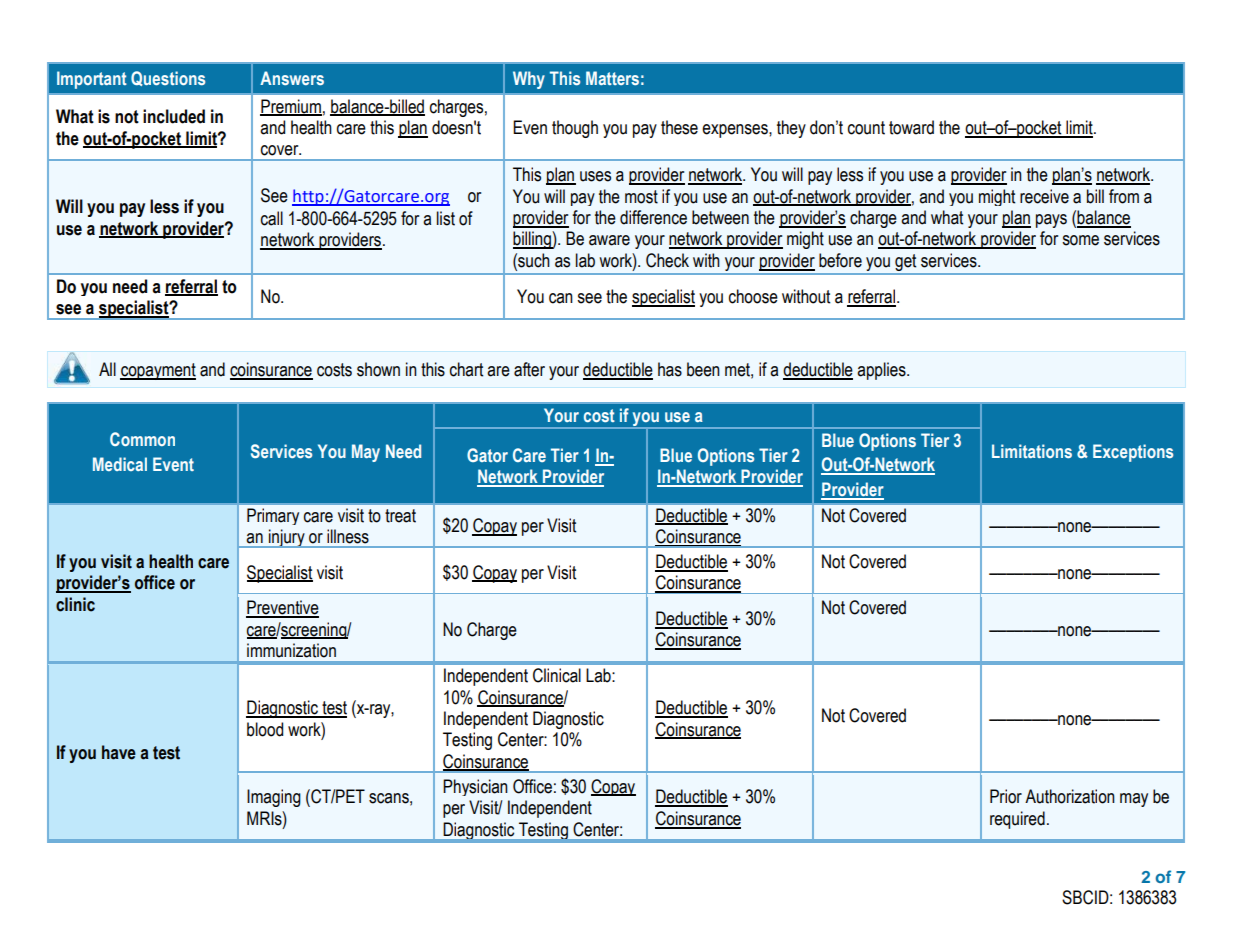 The width and height of the document is (1233, 952). I want to click on toward, so click(911, 127).
